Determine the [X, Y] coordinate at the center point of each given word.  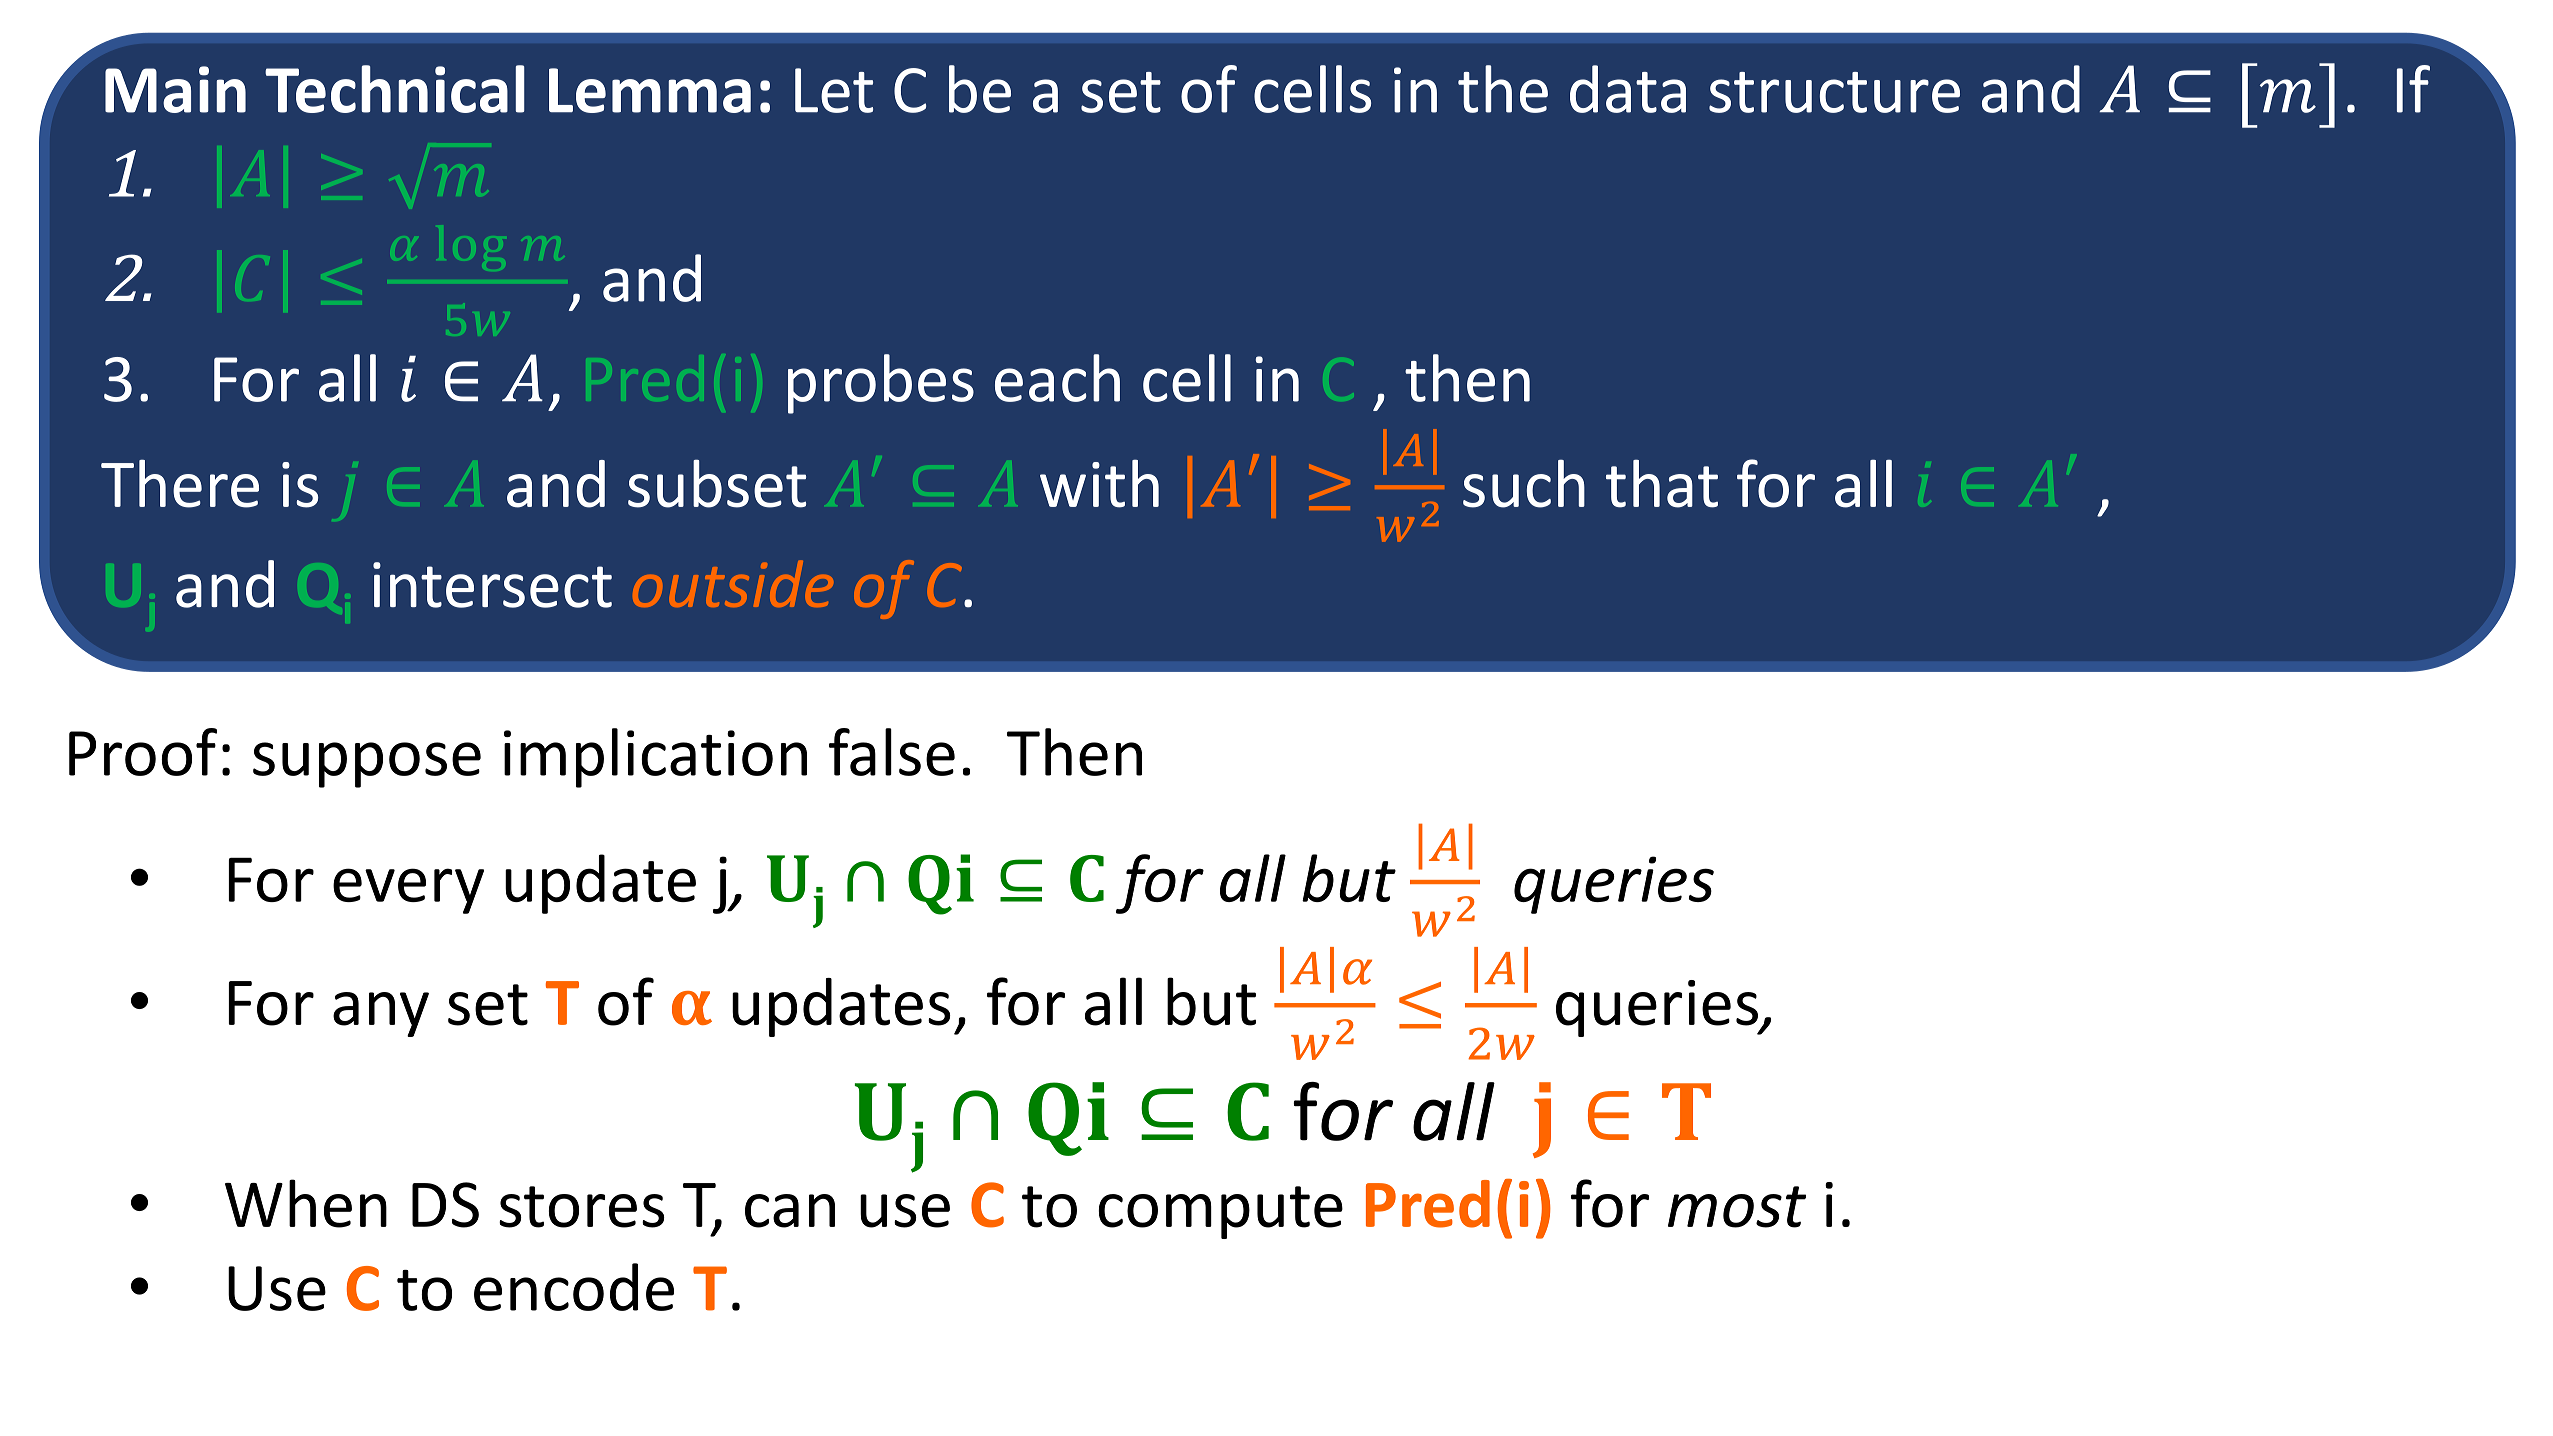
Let [834, 90]
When [306, 1203]
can [790, 1211]
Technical [395, 89]
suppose [367, 765]
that [1662, 483]
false [892, 752]
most [1737, 1207]
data [1628, 89]
